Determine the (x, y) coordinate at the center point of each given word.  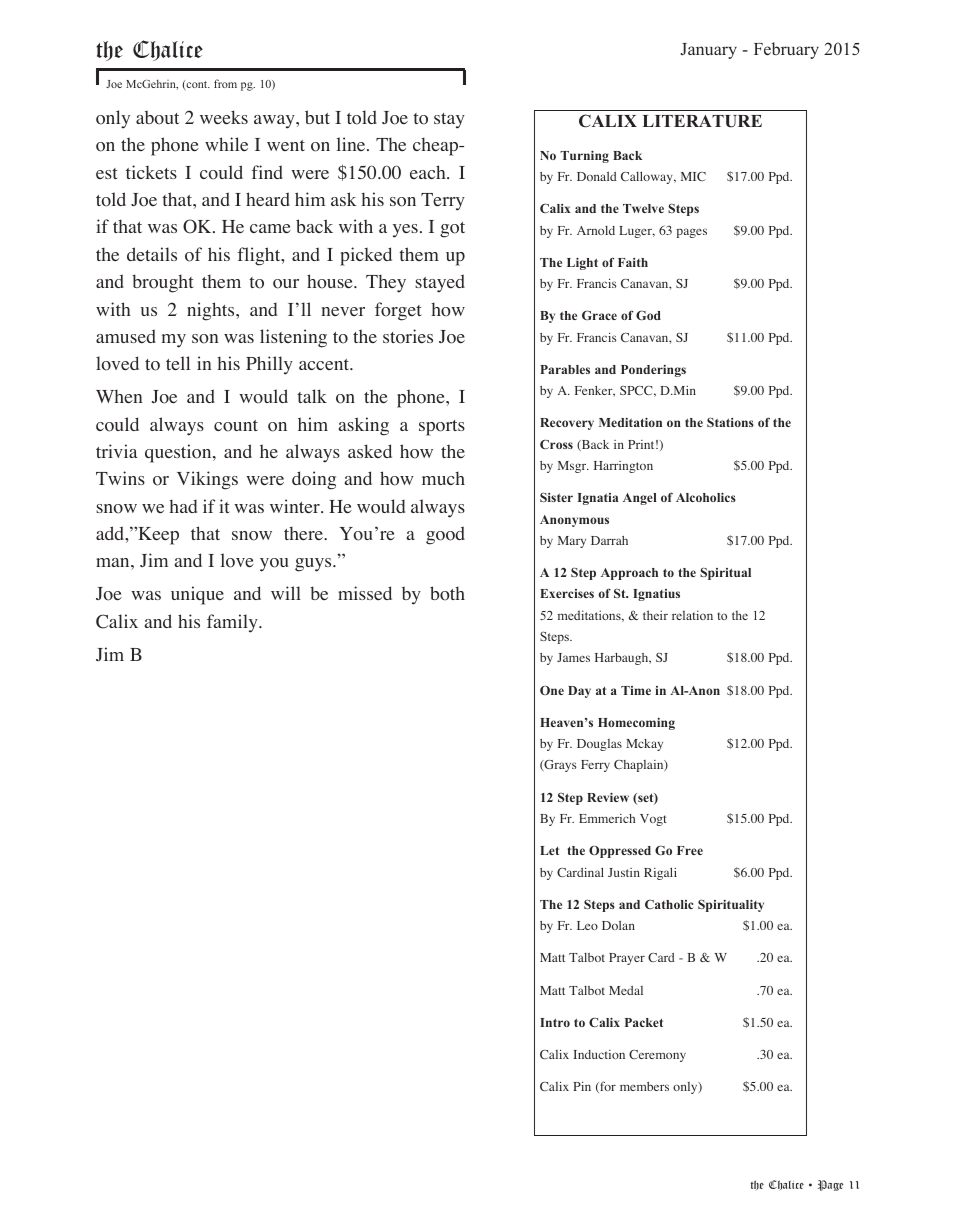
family (233, 623)
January (709, 51)
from (225, 83)
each (429, 172)
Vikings (207, 480)
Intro (555, 1022)
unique (197, 595)
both (447, 593)
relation (692, 615)
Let (549, 850)
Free (690, 850)
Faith (633, 262)
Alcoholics (706, 497)
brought (163, 283)
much (443, 478)
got (452, 230)
